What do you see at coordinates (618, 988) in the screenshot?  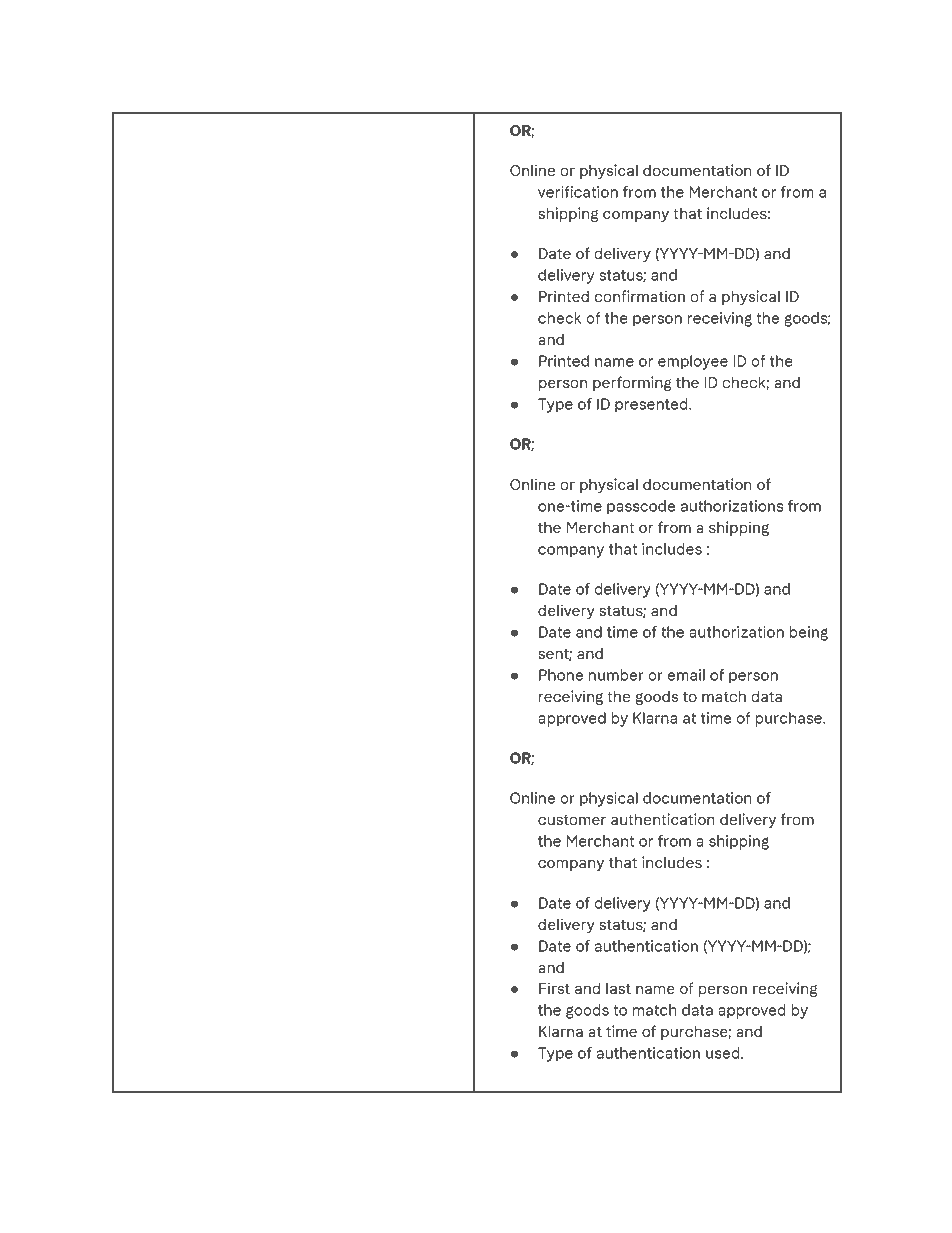 I see `last` at bounding box center [618, 988].
